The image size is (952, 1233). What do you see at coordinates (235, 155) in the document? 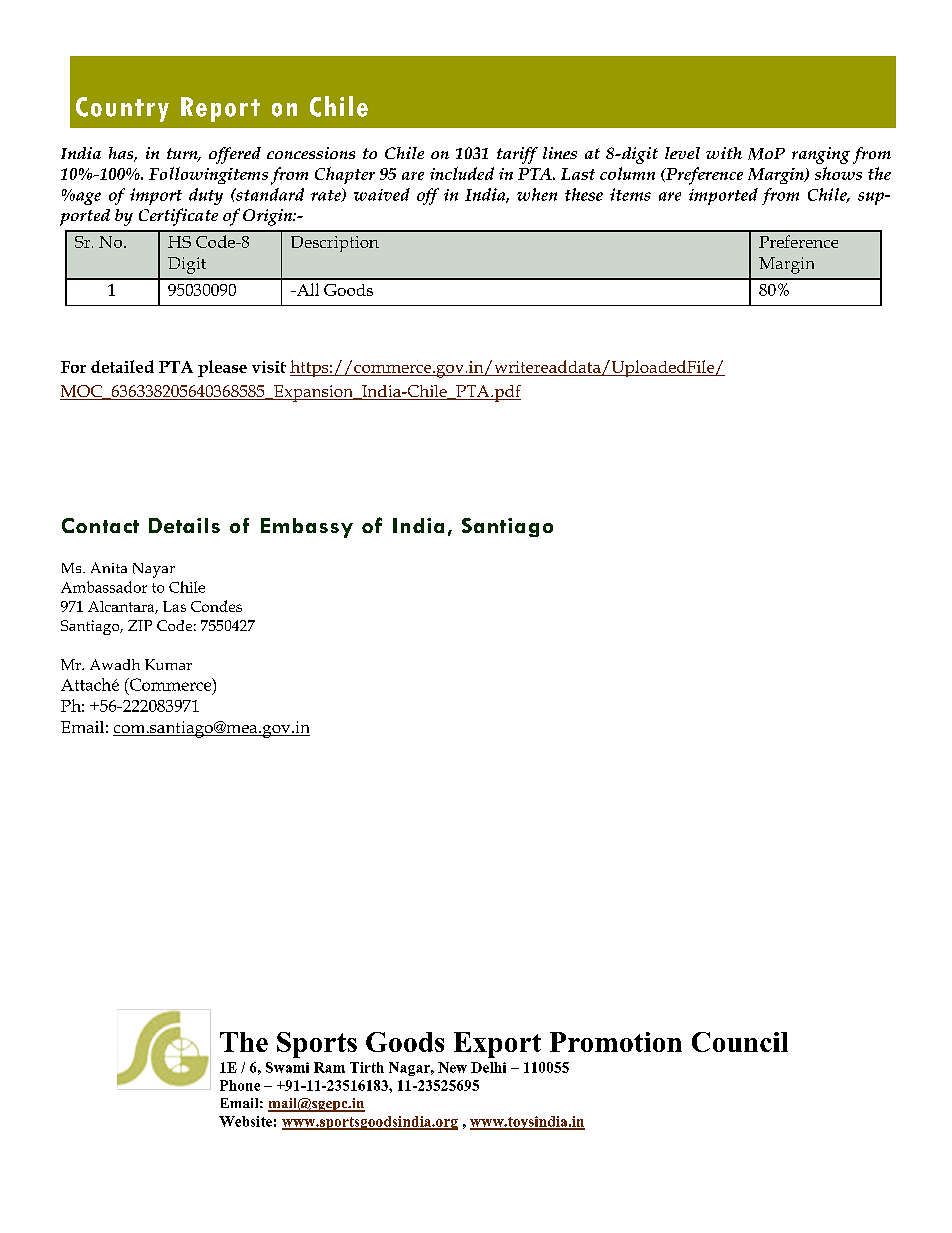
I see `offered` at bounding box center [235, 155].
